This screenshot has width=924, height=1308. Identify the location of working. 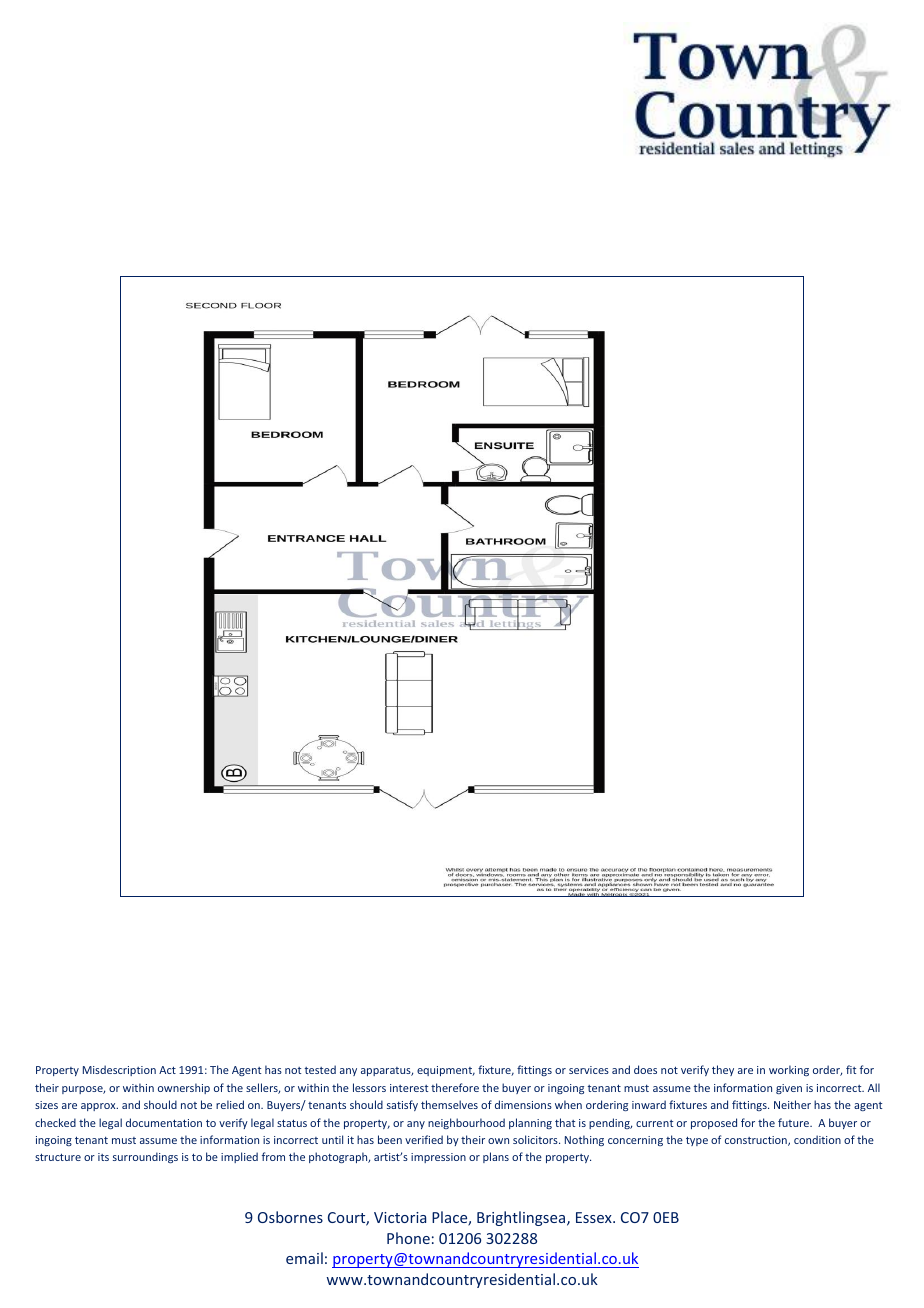
(789, 1070).
